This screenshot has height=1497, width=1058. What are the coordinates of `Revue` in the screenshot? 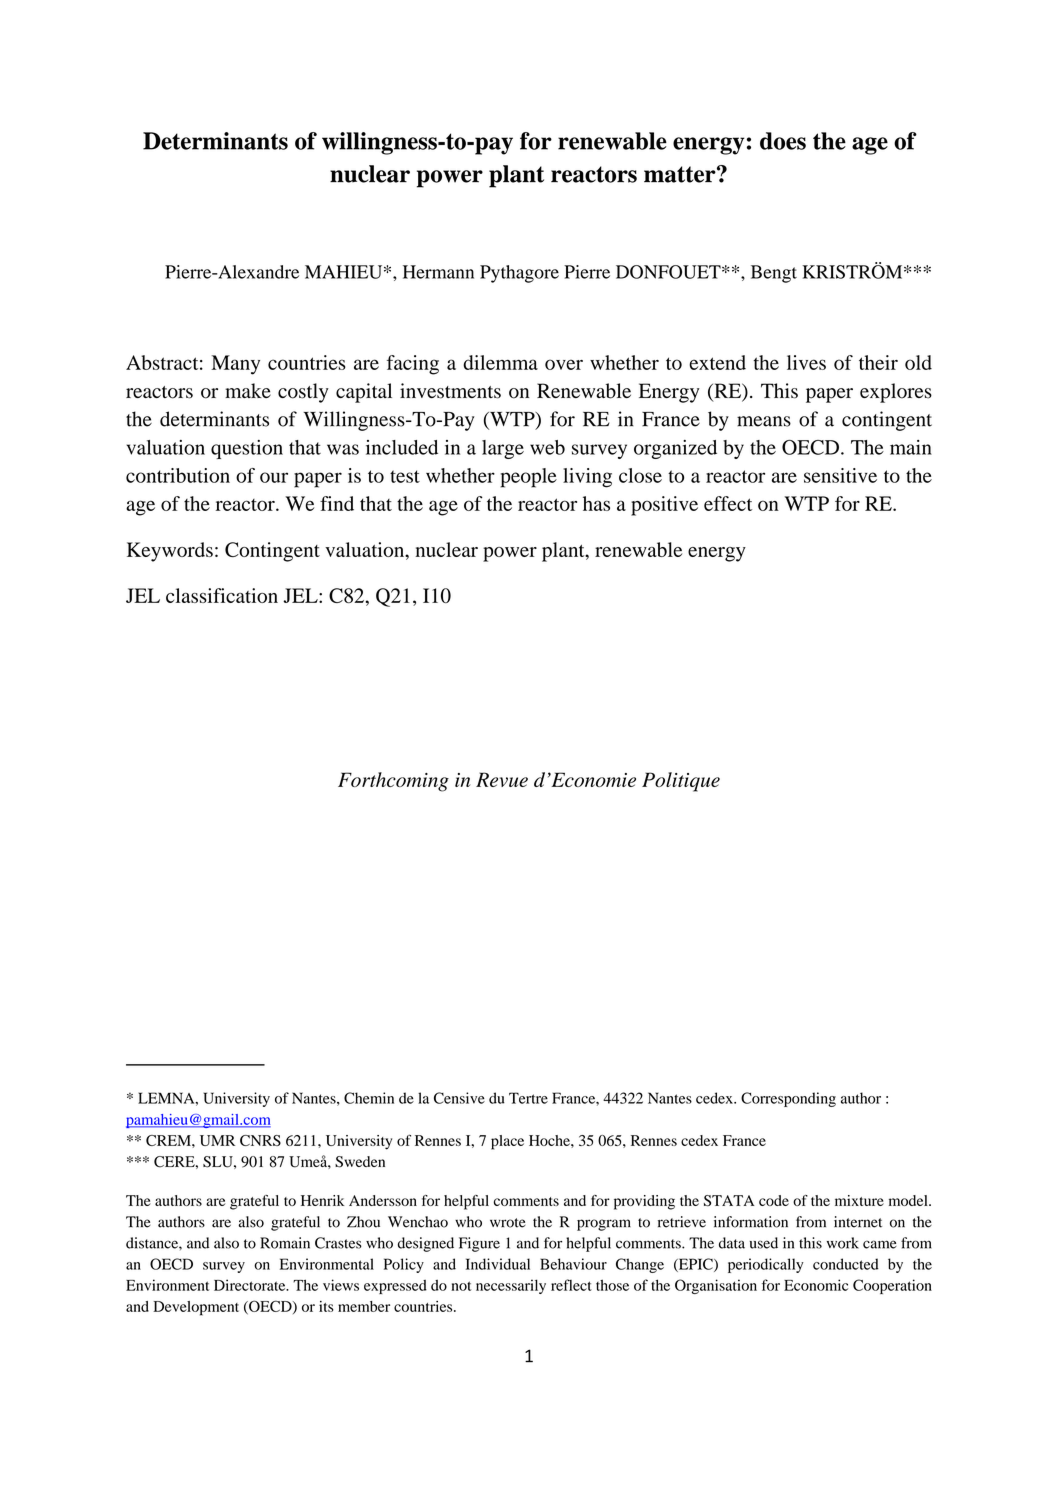 It's located at (502, 779).
